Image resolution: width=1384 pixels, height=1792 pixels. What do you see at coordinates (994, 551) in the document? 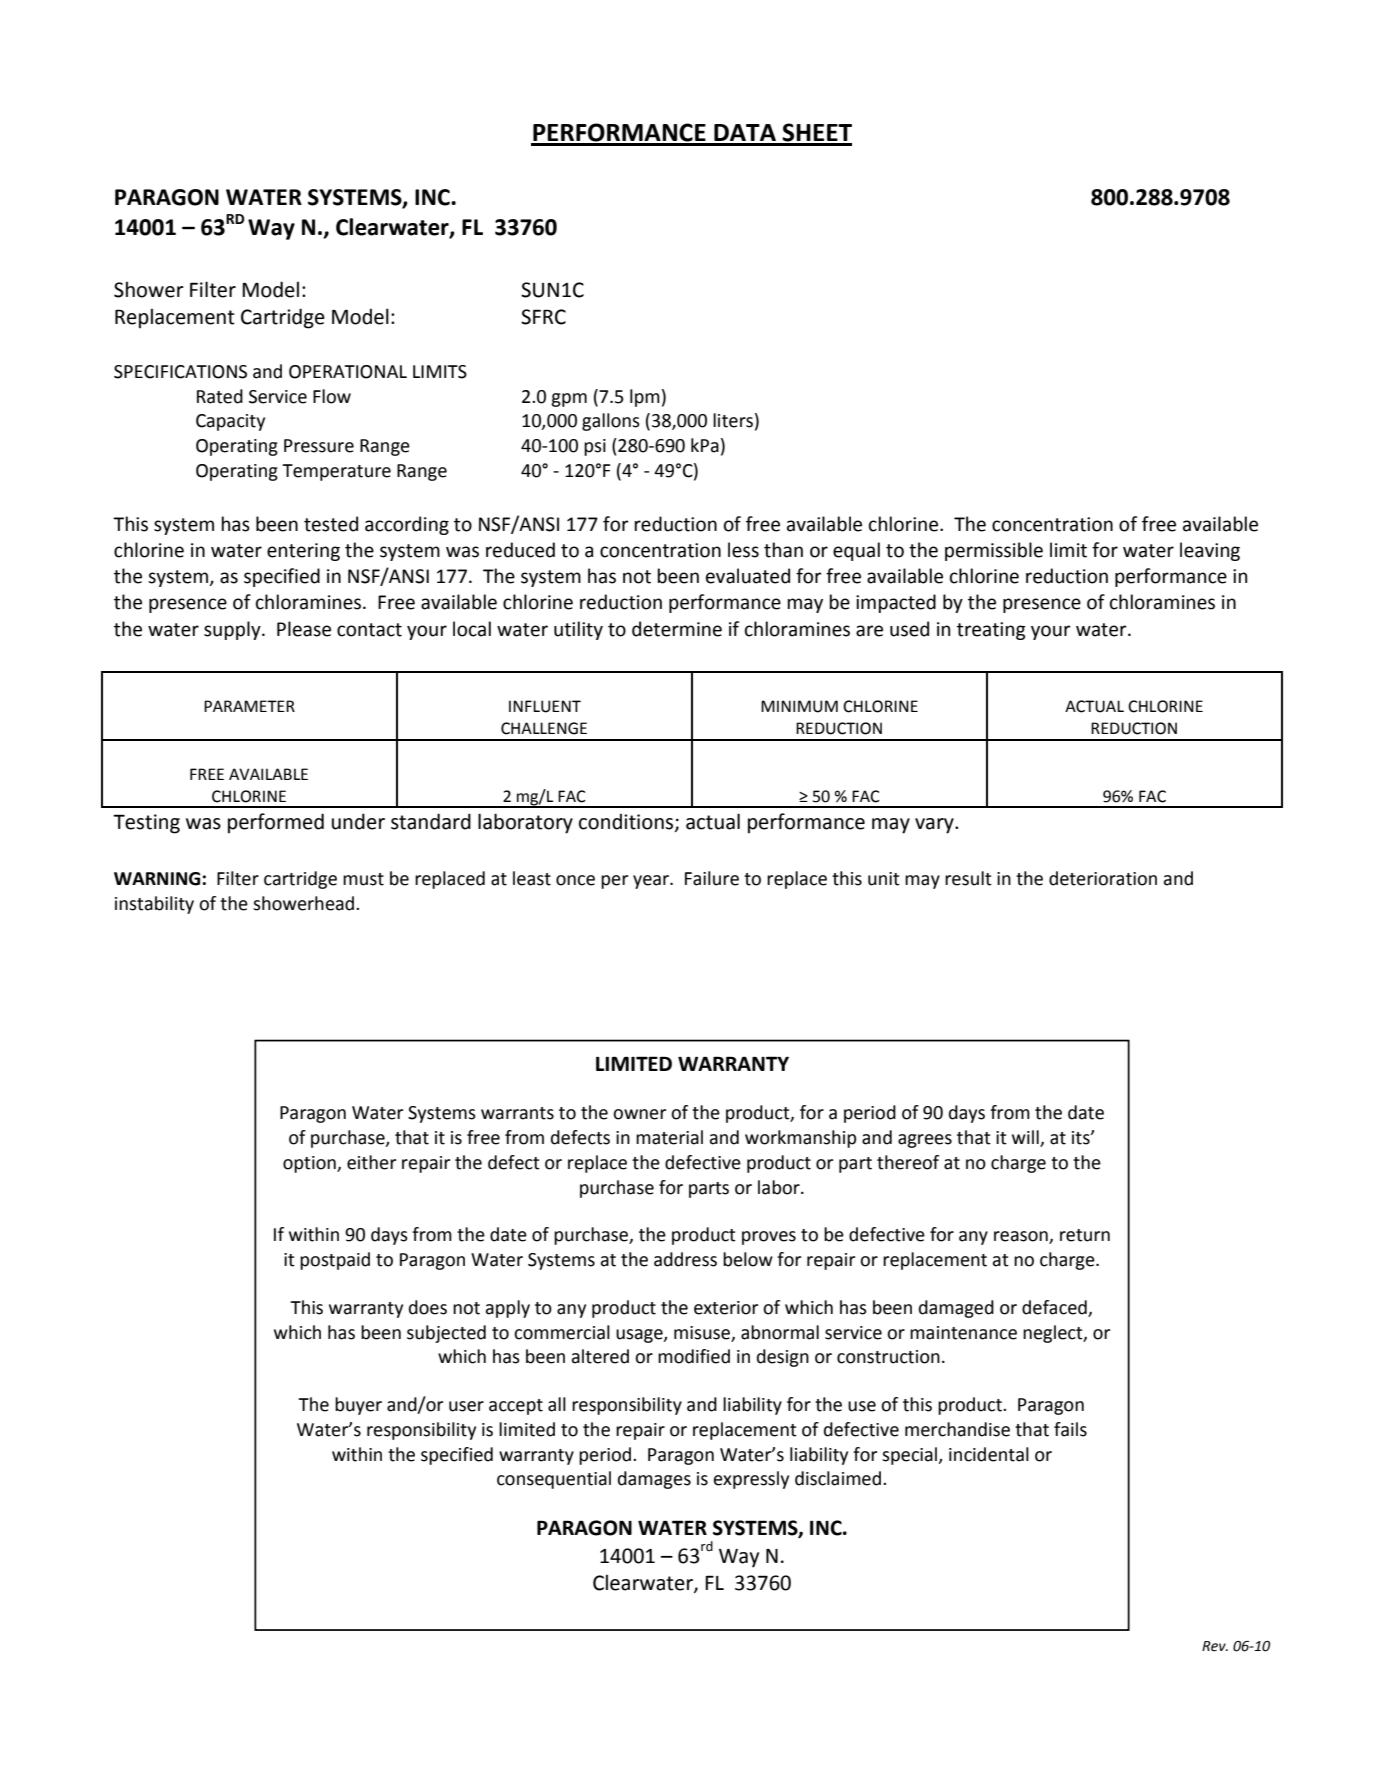
I see `permissible` at bounding box center [994, 551].
